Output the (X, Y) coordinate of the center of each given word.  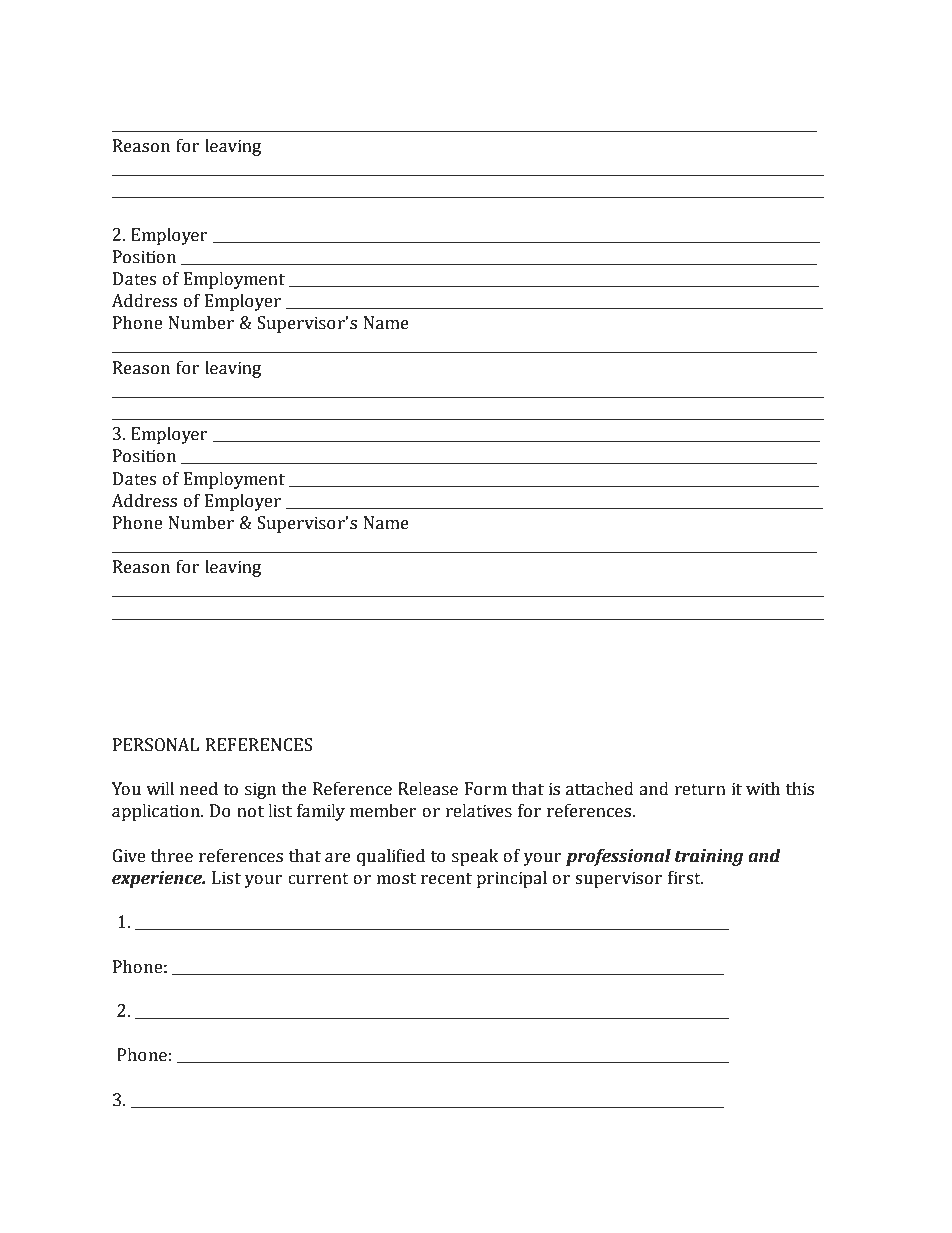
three (172, 856)
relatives (479, 811)
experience (158, 879)
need (199, 789)
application (157, 812)
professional (618, 857)
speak (475, 857)
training (709, 857)
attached (600, 789)
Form (486, 789)
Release (428, 789)
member (383, 811)
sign (260, 790)
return (700, 790)
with (763, 789)
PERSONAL (156, 745)
